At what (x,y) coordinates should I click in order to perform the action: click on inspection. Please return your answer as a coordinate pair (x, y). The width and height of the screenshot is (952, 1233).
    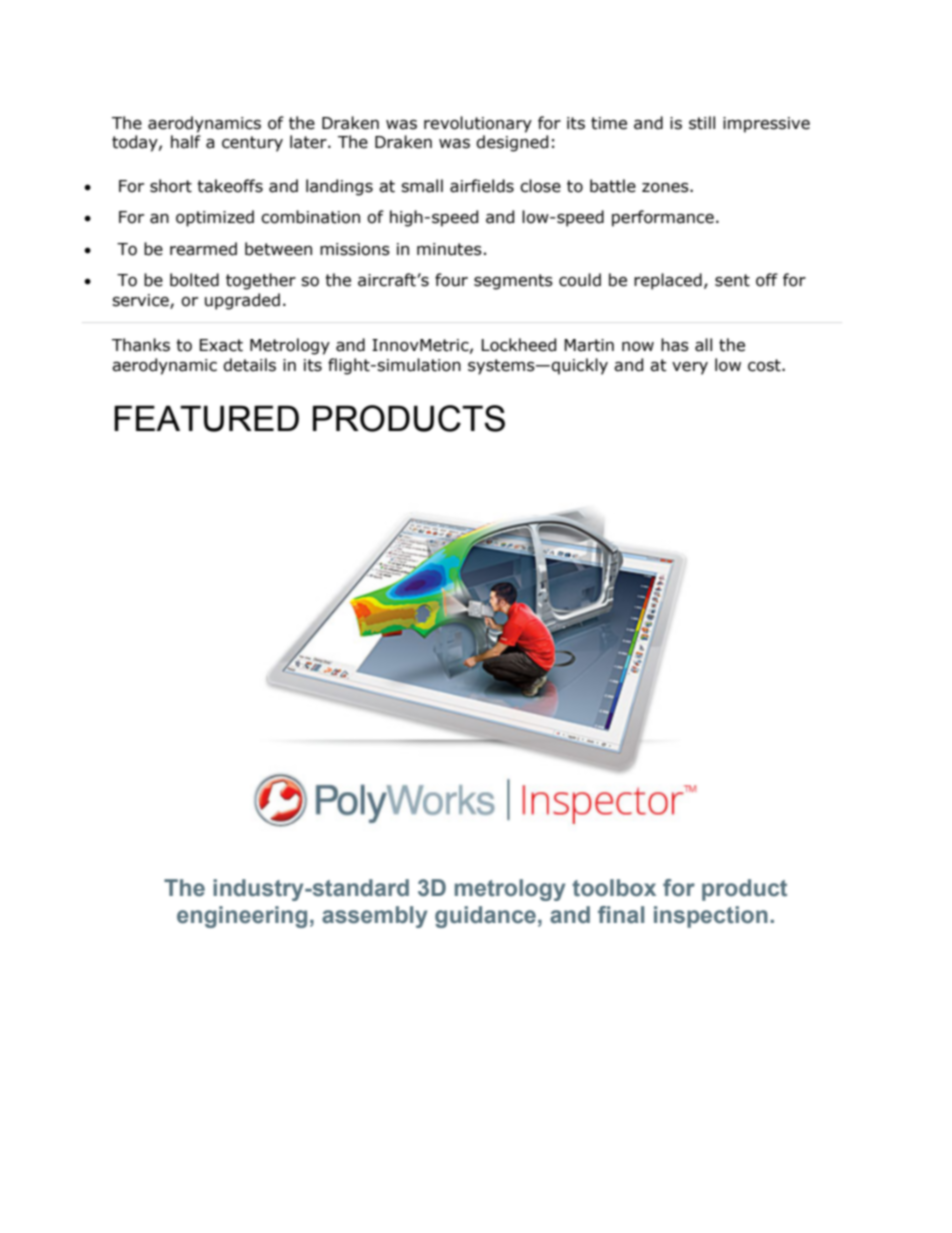
    Looking at the image, I should click on (711, 917).
